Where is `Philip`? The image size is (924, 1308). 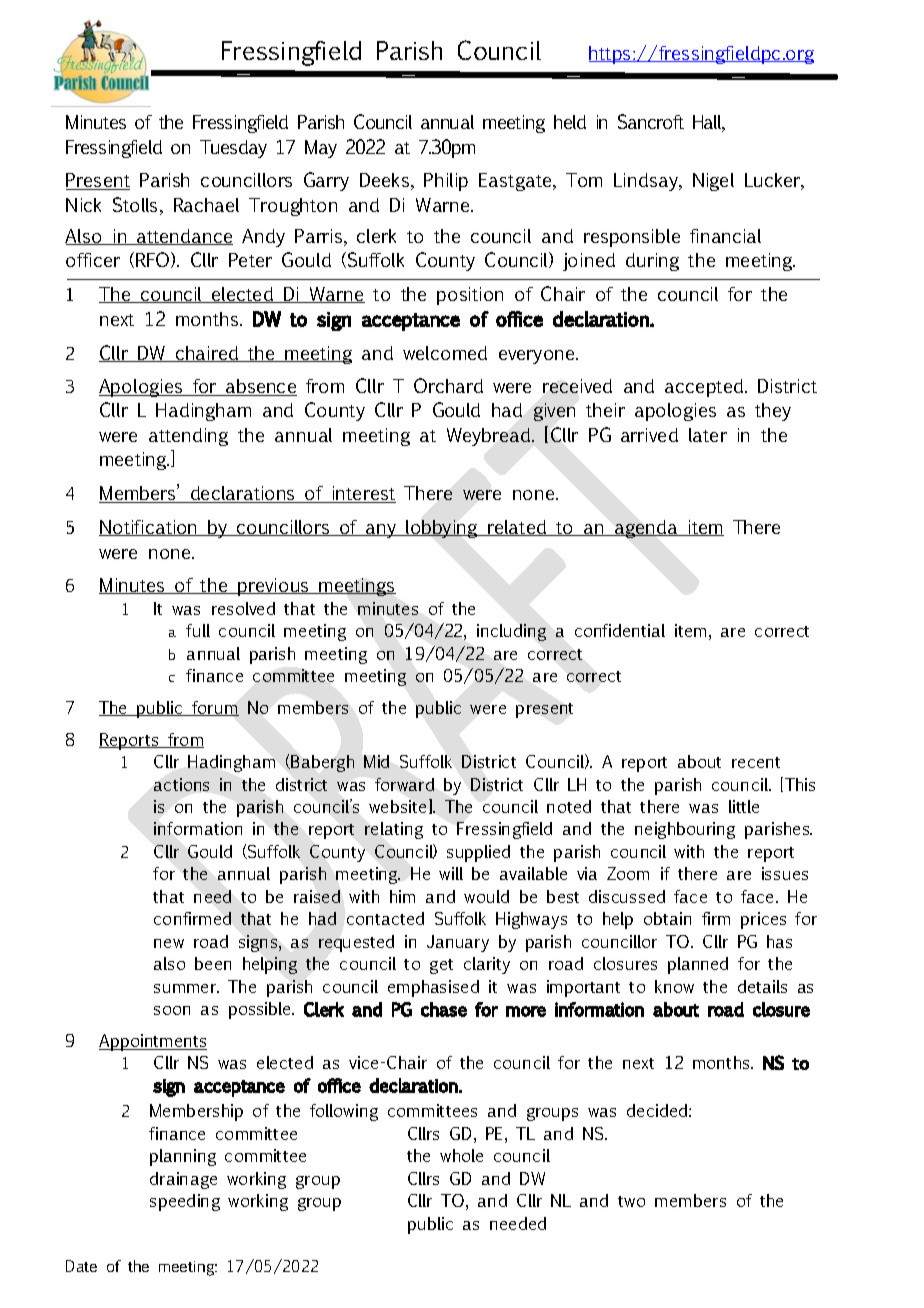 Philip is located at coordinates (446, 182).
